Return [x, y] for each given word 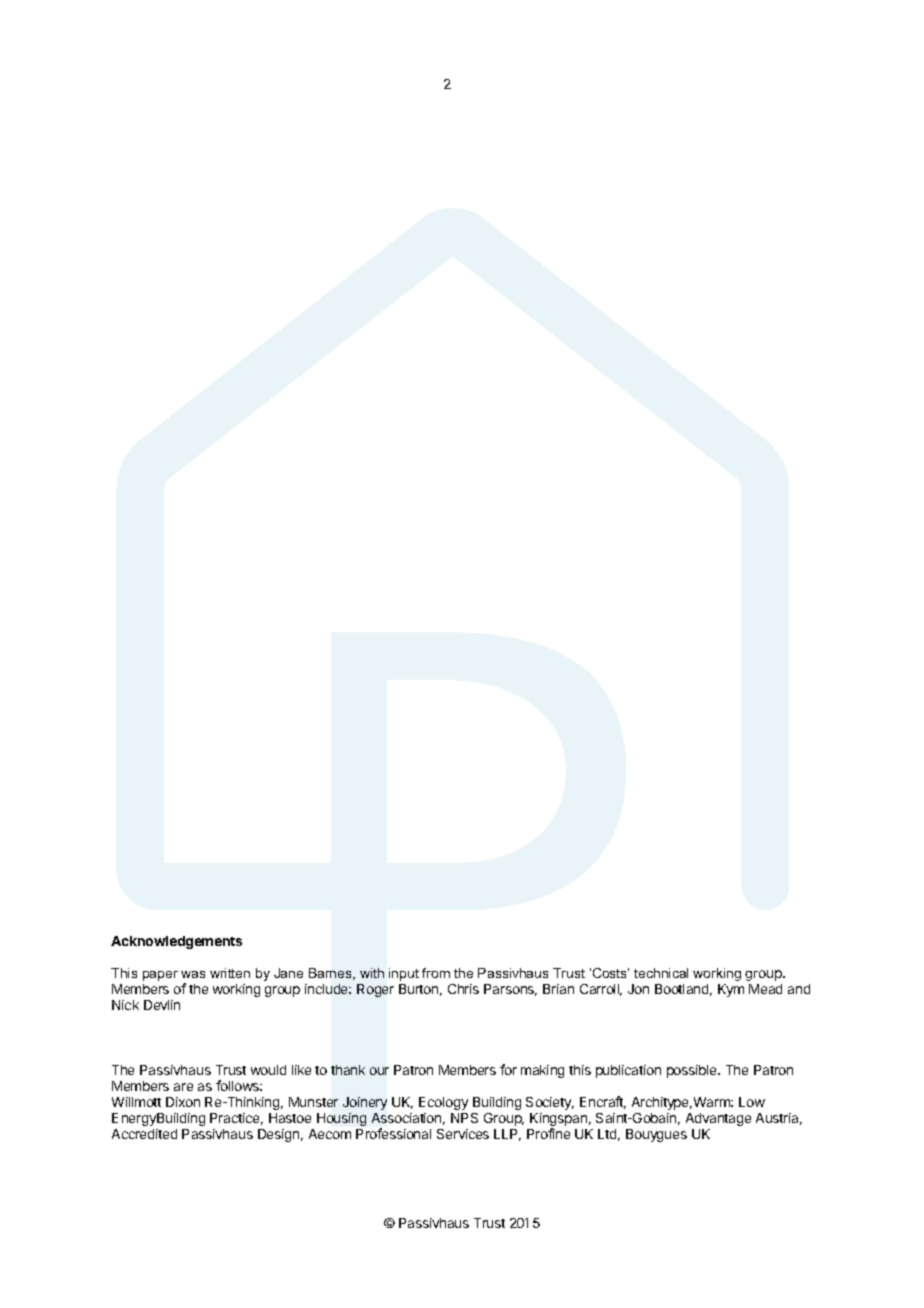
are [183, 1087]
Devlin [162, 1005]
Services [463, 1134]
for [508, 1069]
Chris [463, 989]
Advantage [718, 1119]
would [268, 1070]
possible [693, 1071]
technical [661, 973]
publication [628, 1071]
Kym [731, 990]
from [436, 973]
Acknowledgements [176, 942]
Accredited [144, 1134]
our [379, 1071]
